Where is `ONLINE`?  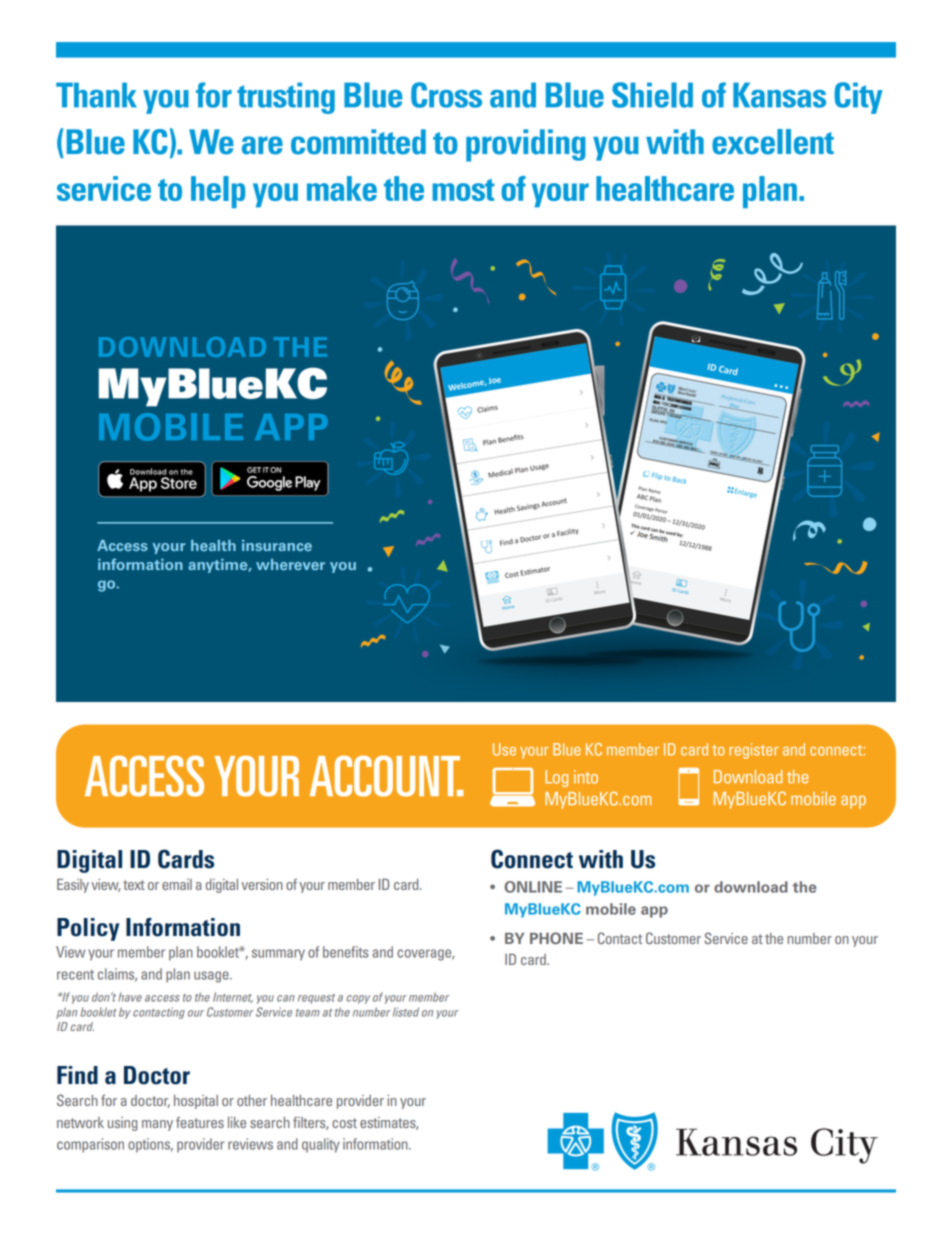 ONLINE is located at coordinates (533, 887).
